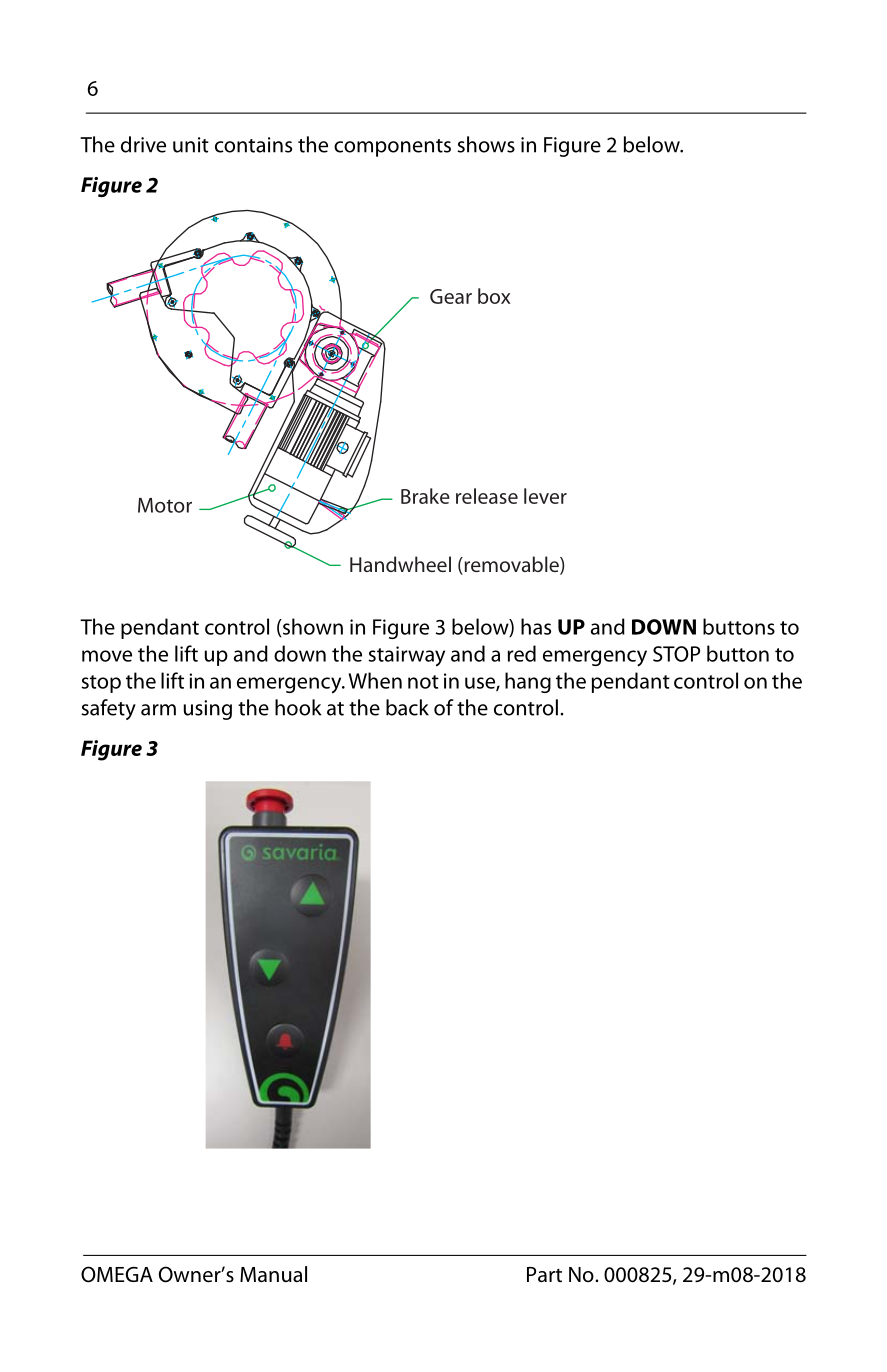 This screenshot has width=887, height=1372. What do you see at coordinates (392, 148) in the screenshot?
I see `components` at bounding box center [392, 148].
